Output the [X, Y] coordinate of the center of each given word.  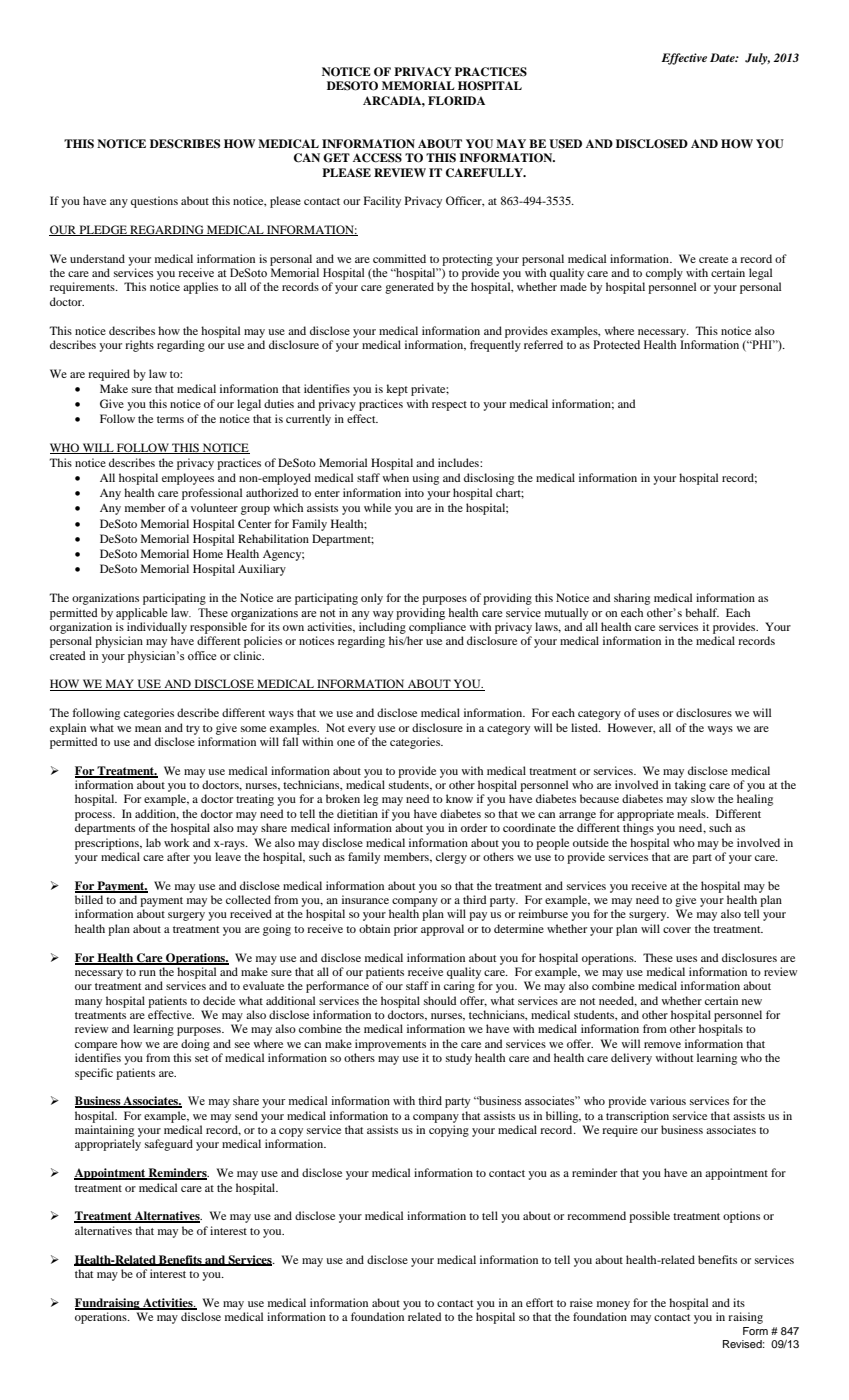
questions [154, 202]
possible [649, 1217]
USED [565, 144]
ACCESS [377, 158]
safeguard [169, 1145]
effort [540, 1302]
